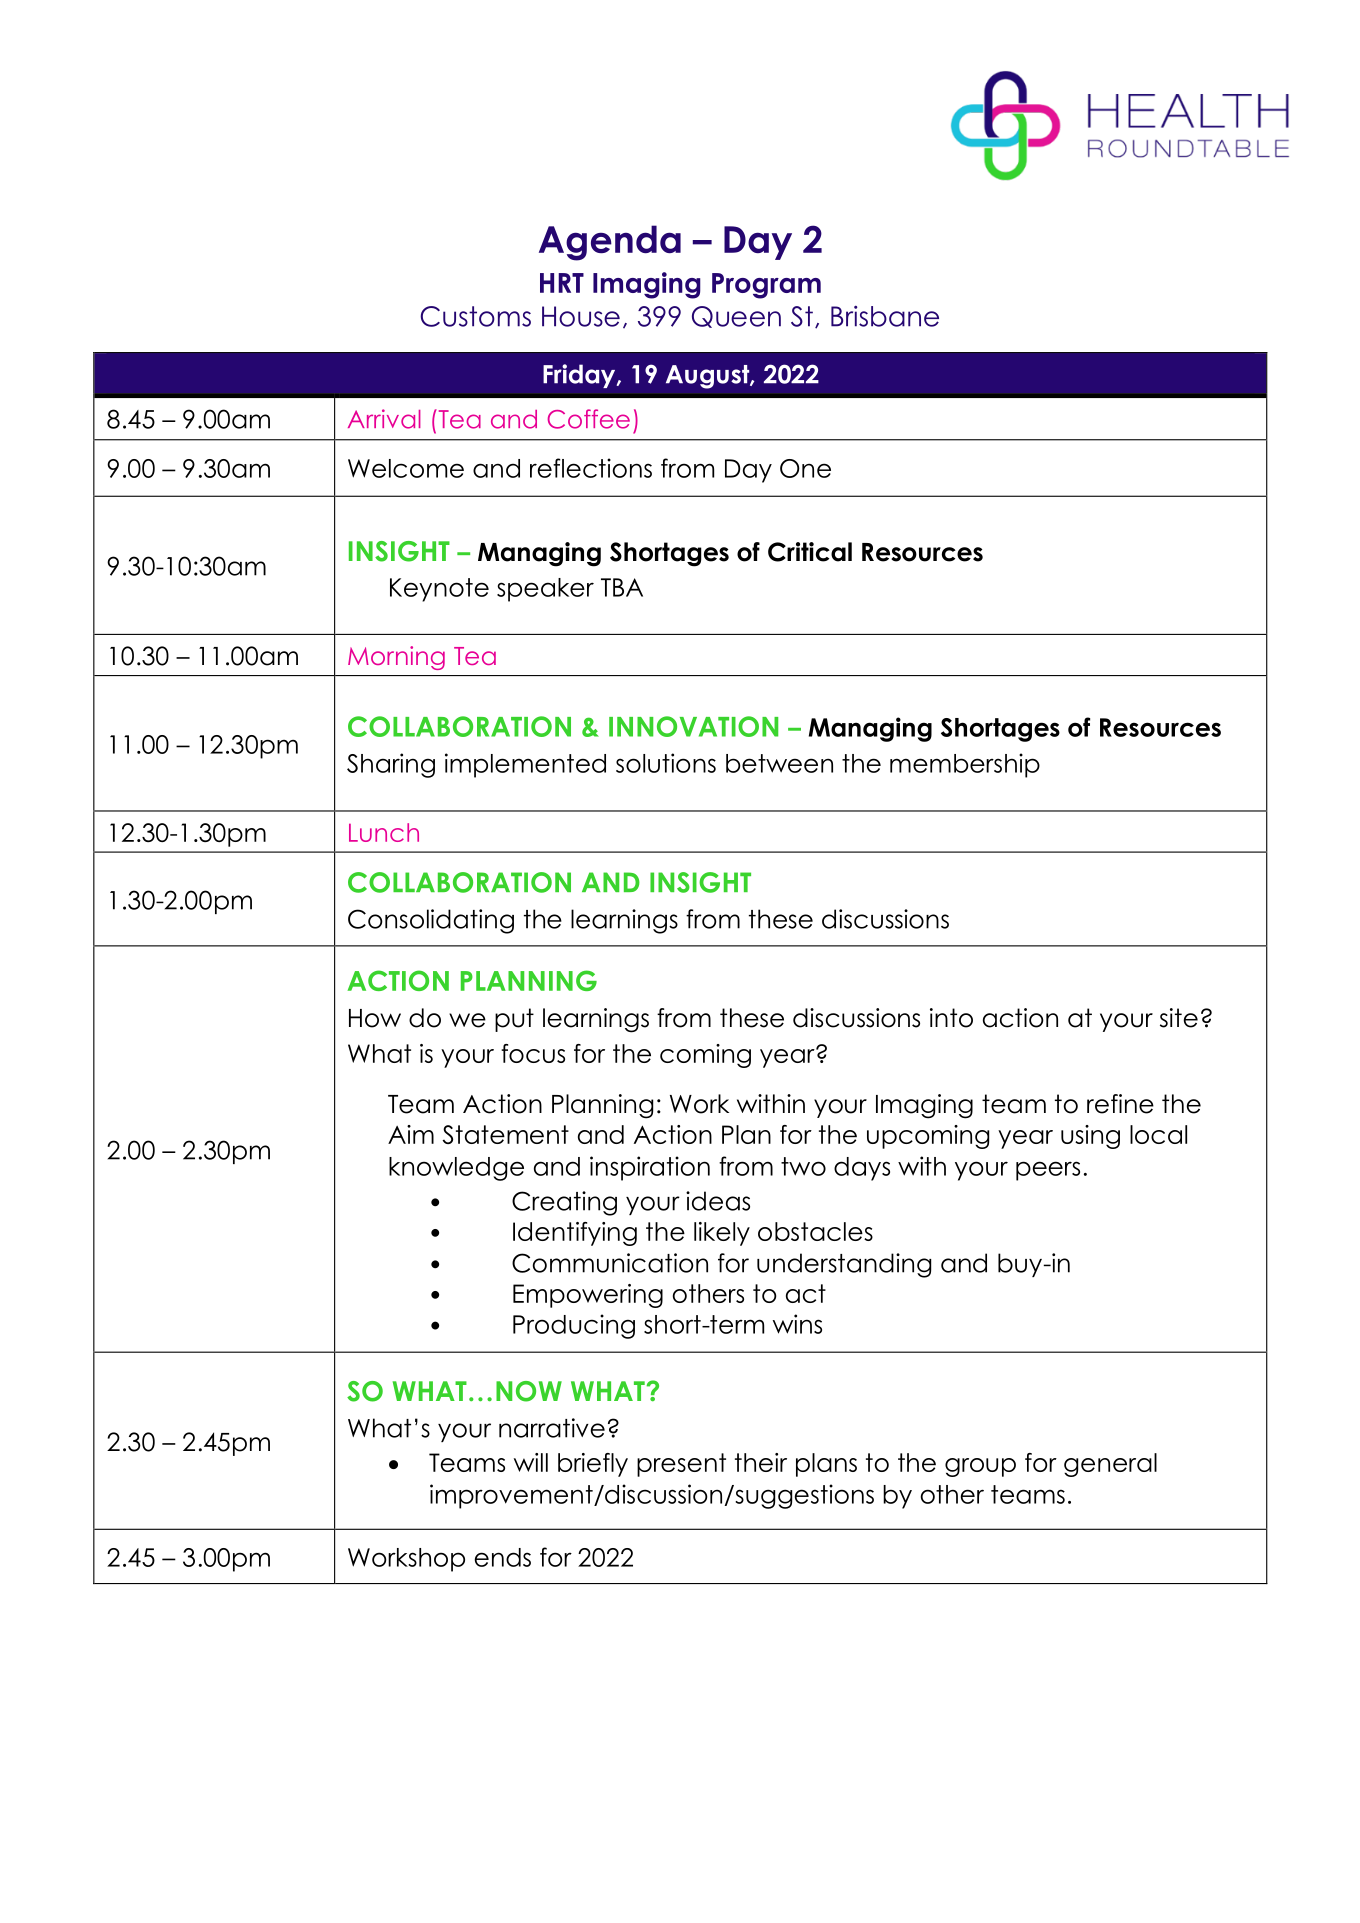 The image size is (1360, 1923). What do you see at coordinates (1110, 1465) in the document?
I see `general` at bounding box center [1110, 1465].
